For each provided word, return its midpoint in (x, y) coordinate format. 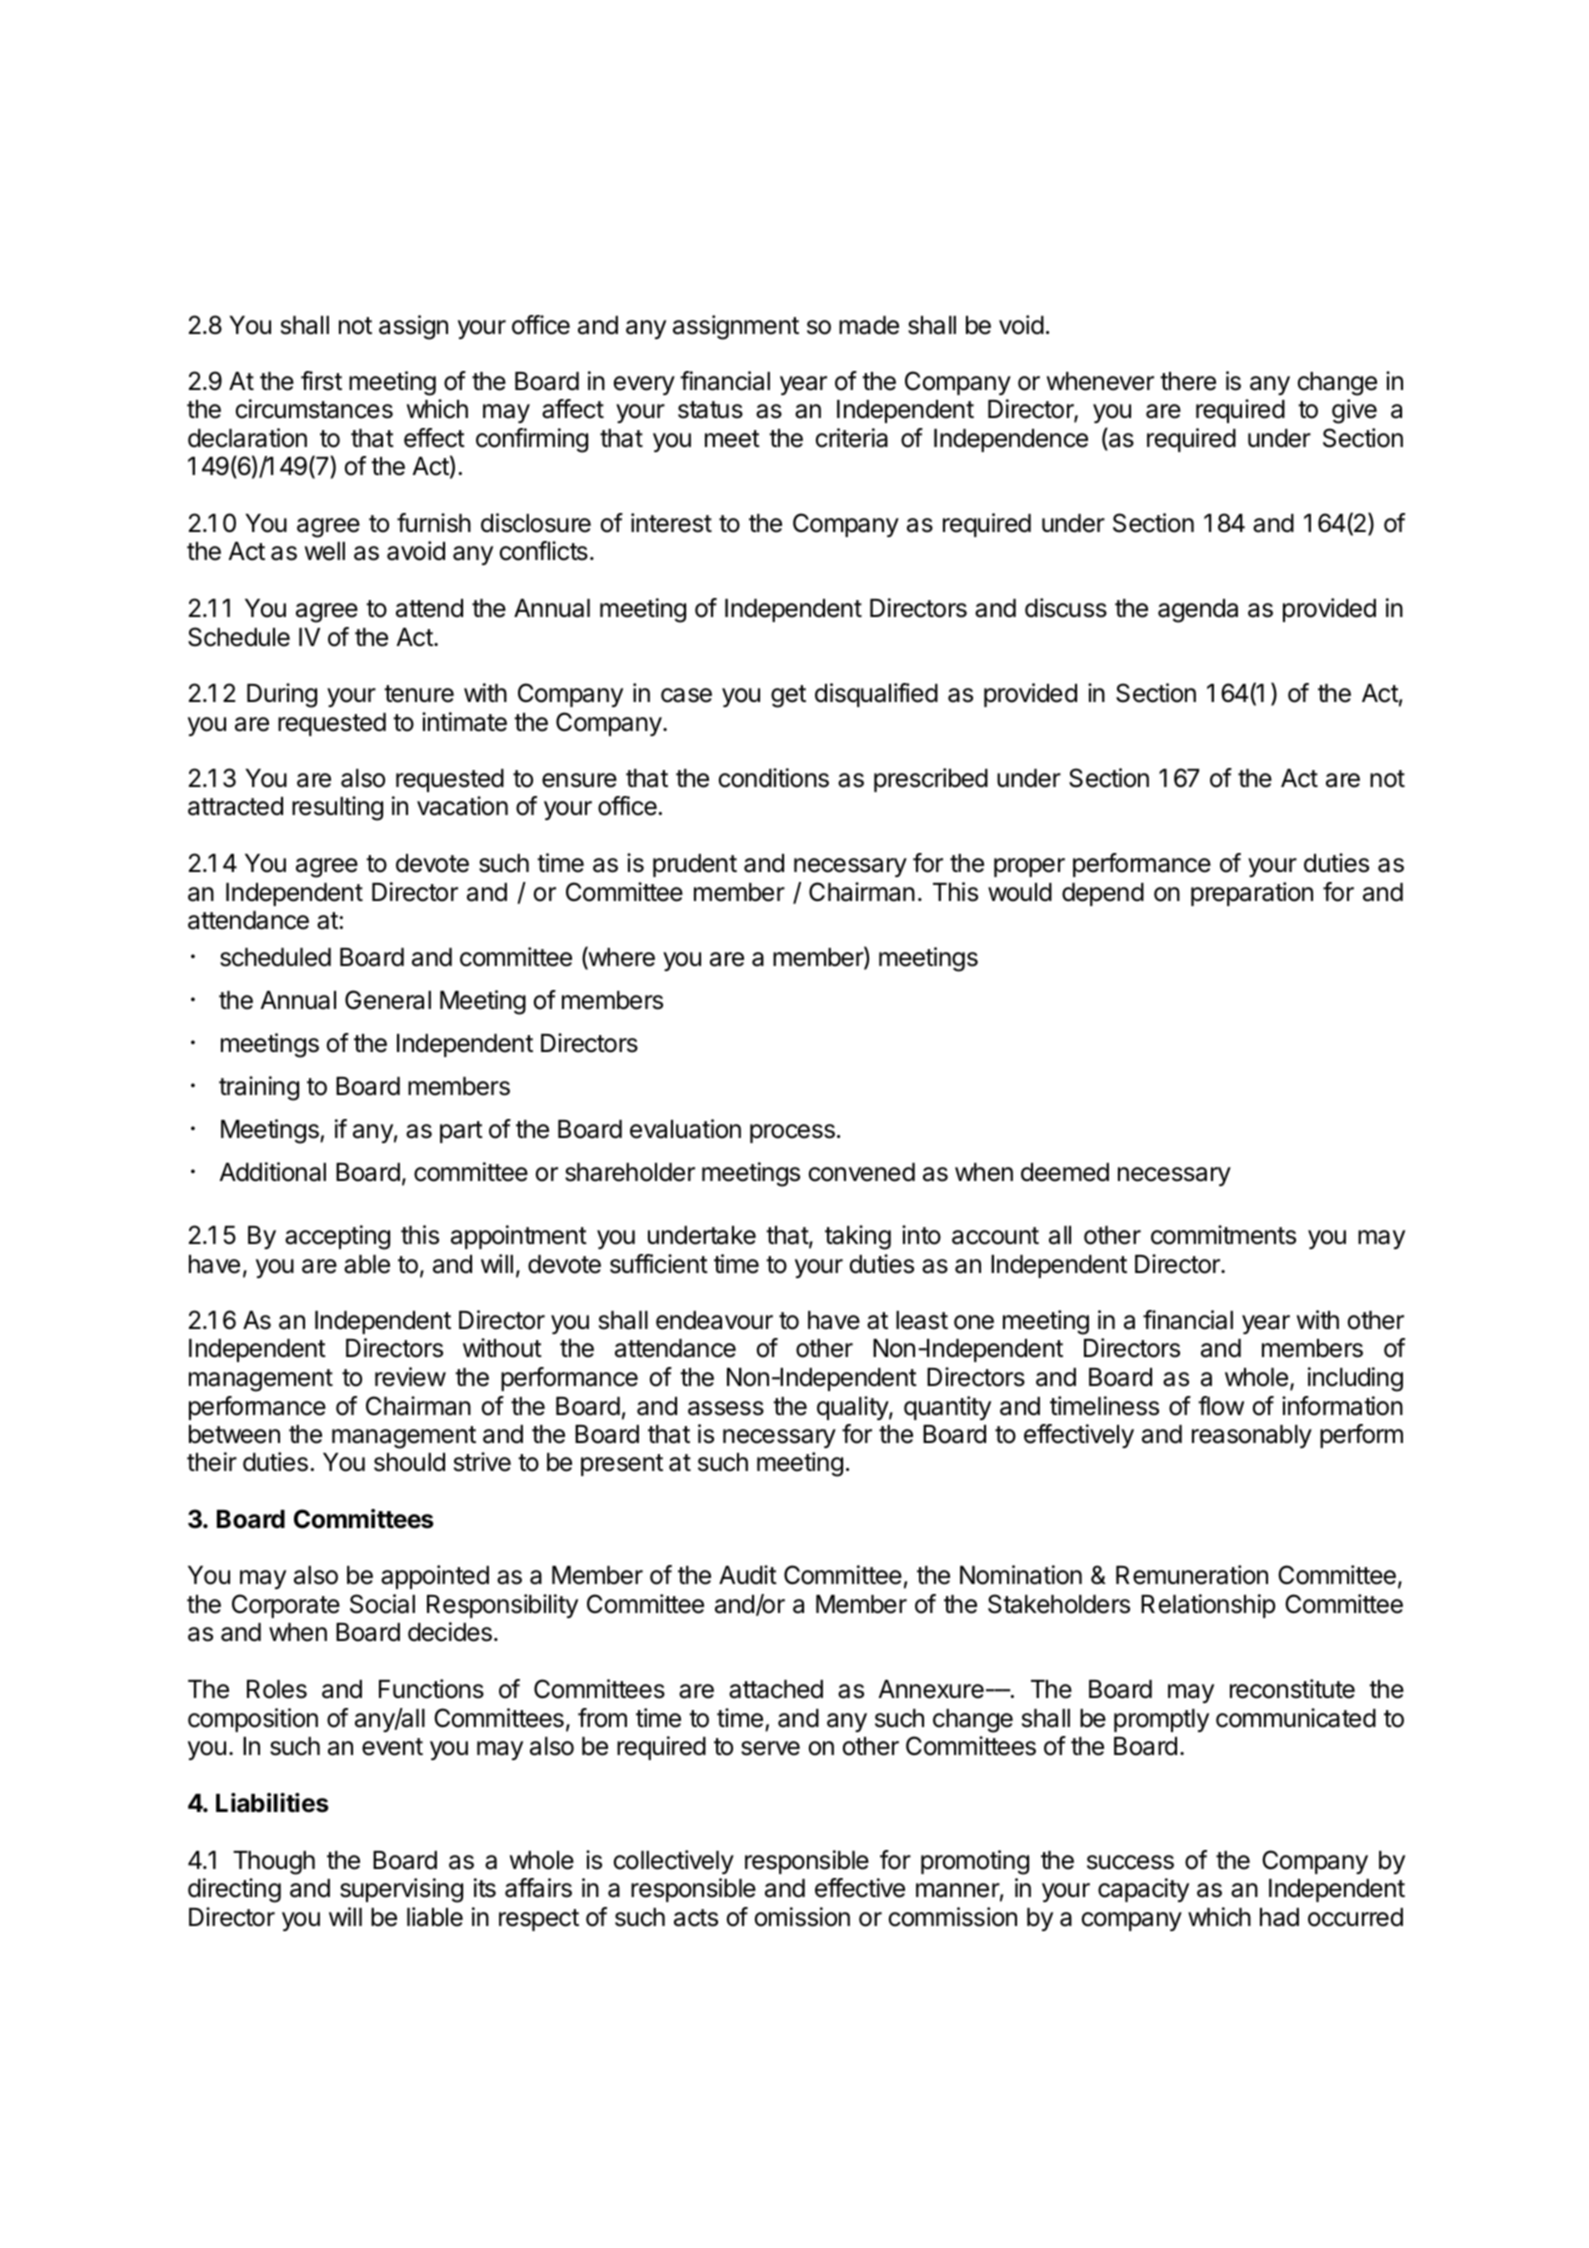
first (321, 381)
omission (802, 1917)
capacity (1143, 1890)
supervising (401, 1890)
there (1188, 381)
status (710, 410)
